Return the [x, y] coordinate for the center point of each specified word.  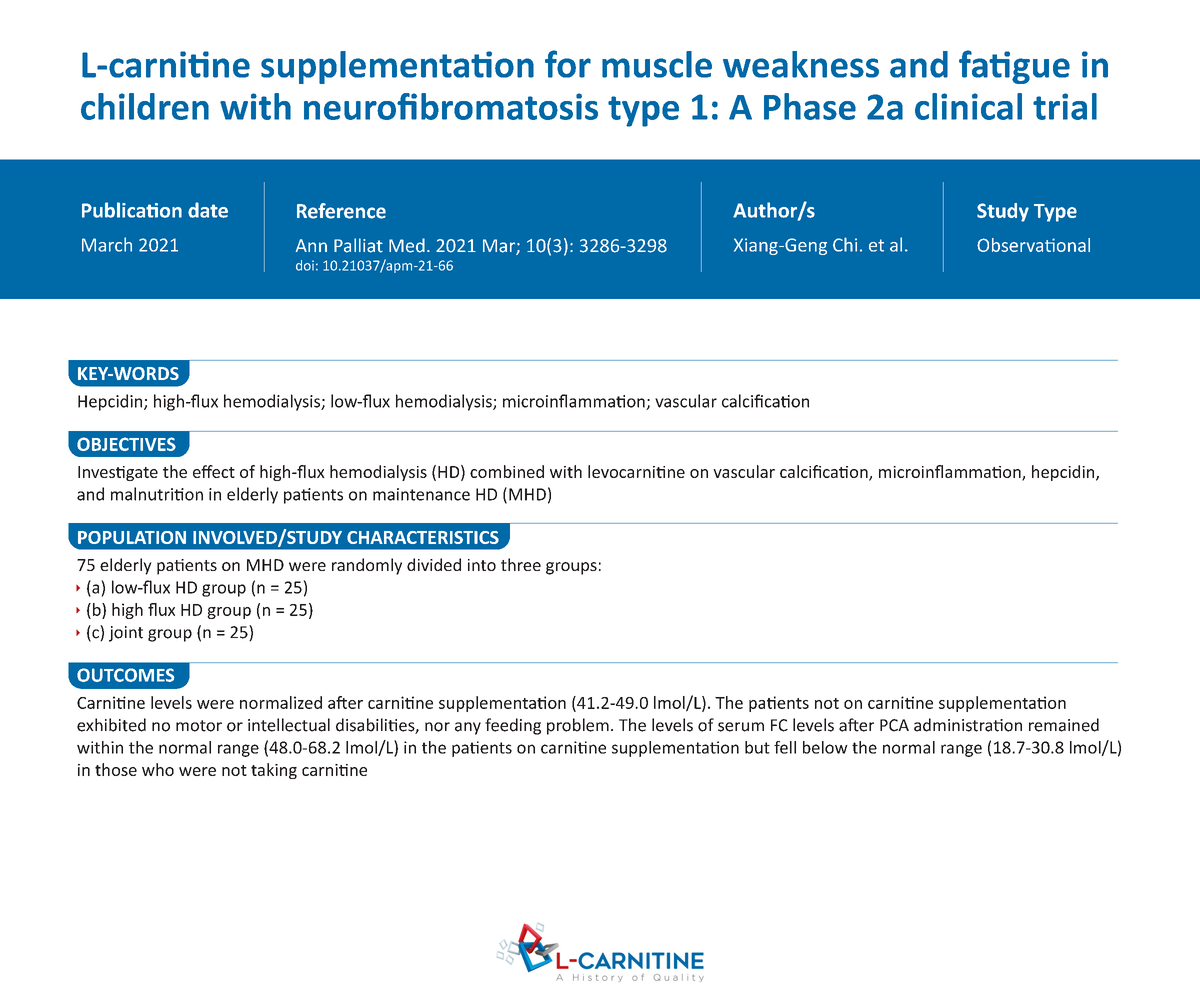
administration [968, 725]
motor [199, 726]
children [145, 106]
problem [578, 726]
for [568, 64]
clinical [968, 106]
